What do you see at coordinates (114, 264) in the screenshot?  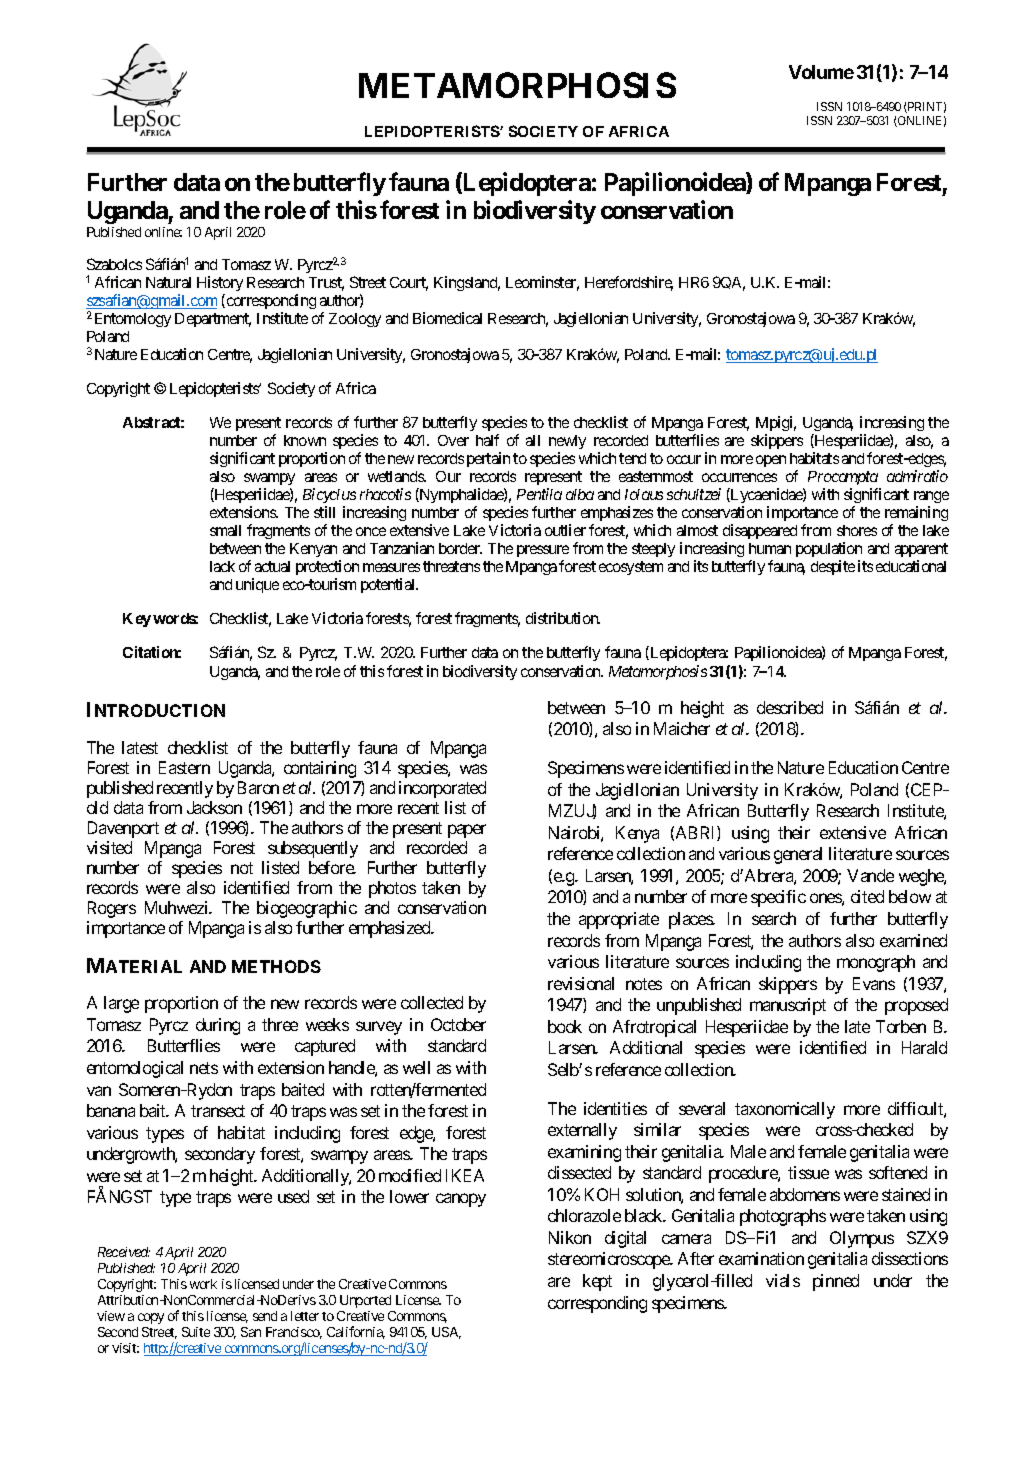 I see `Szabolcs` at bounding box center [114, 264].
